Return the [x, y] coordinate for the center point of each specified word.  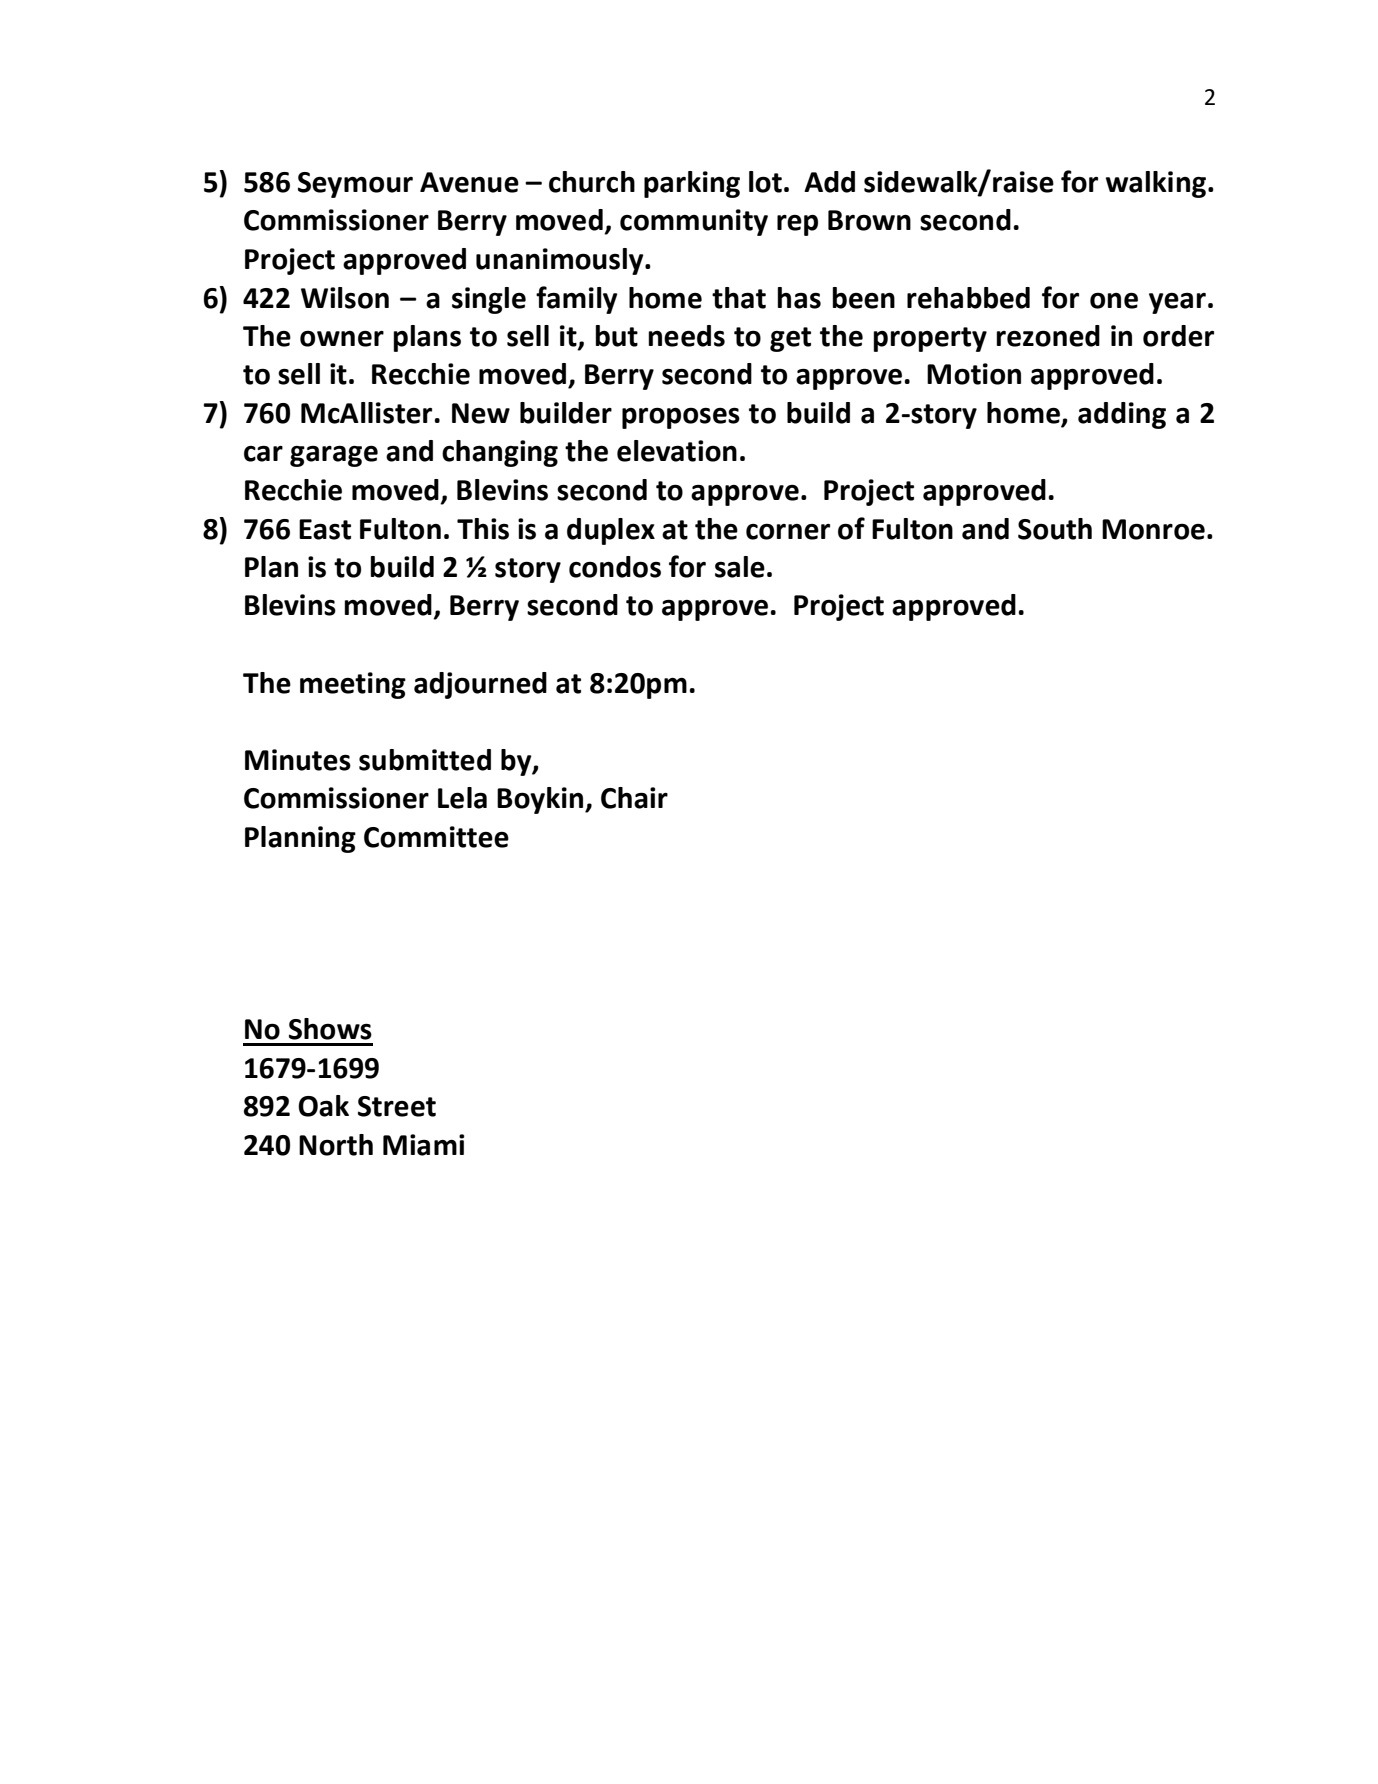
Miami [423, 1145]
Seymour [355, 185]
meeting [353, 685]
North [336, 1145]
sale [740, 567]
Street [397, 1106]
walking [1157, 184]
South [1055, 529]
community [694, 222]
